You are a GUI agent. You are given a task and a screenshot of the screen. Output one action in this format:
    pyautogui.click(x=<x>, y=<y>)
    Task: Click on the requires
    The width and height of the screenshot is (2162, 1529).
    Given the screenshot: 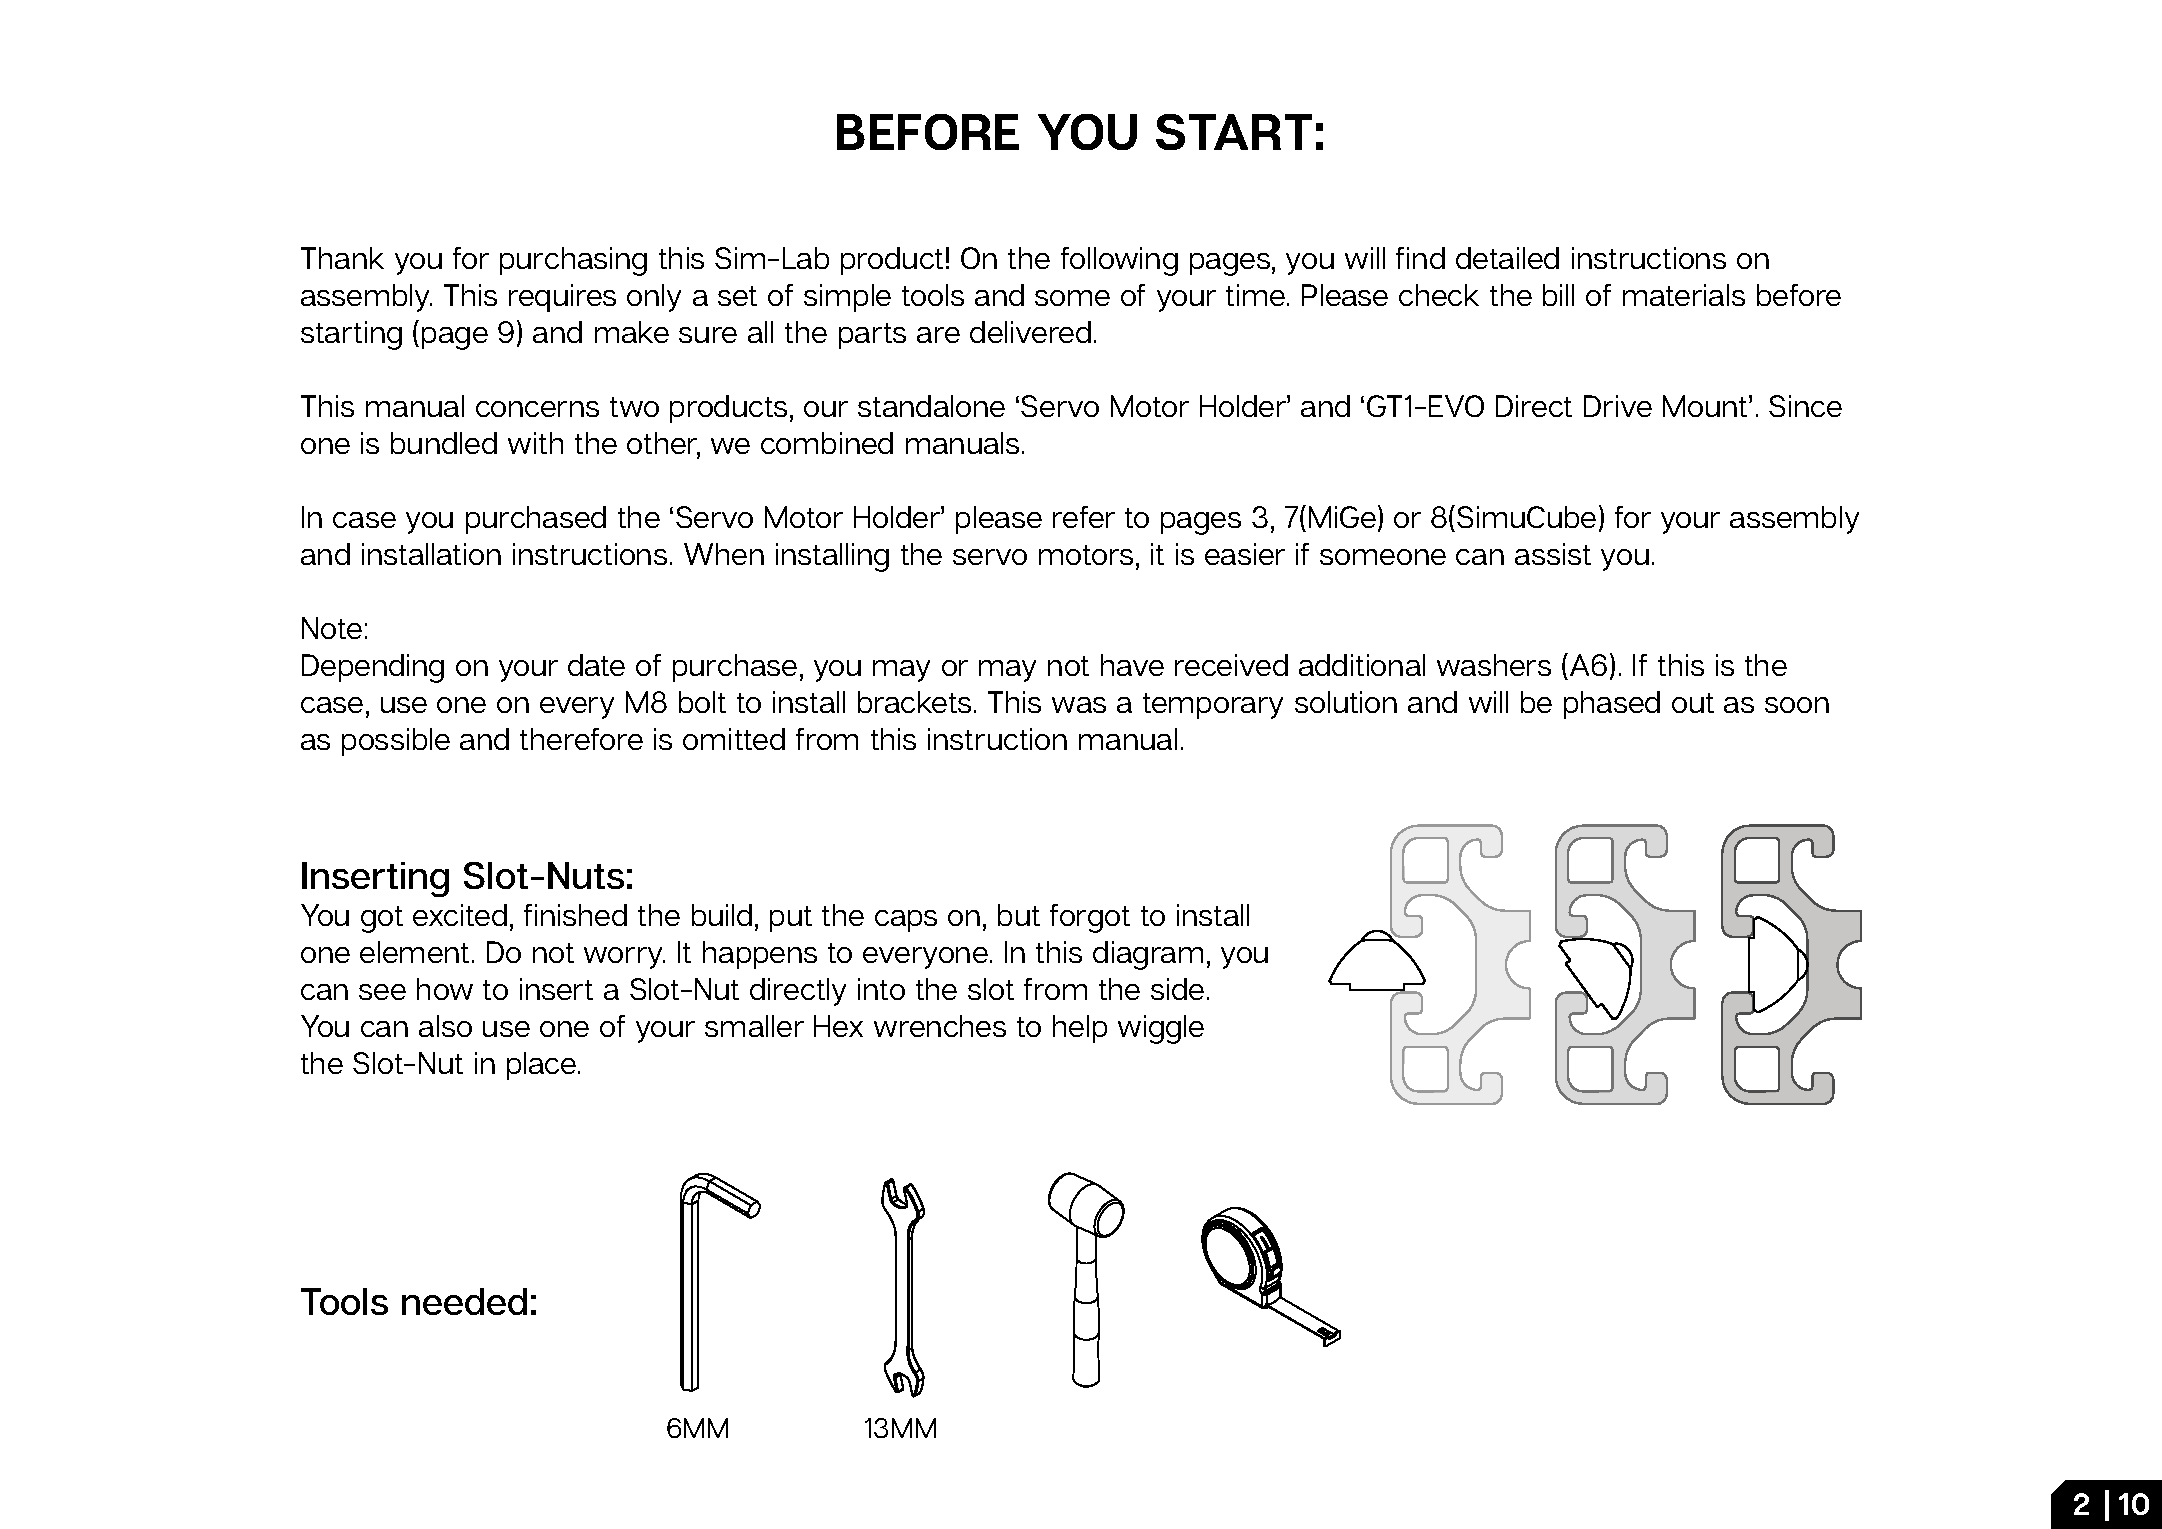 What is the action you would take?
    pyautogui.click(x=562, y=298)
